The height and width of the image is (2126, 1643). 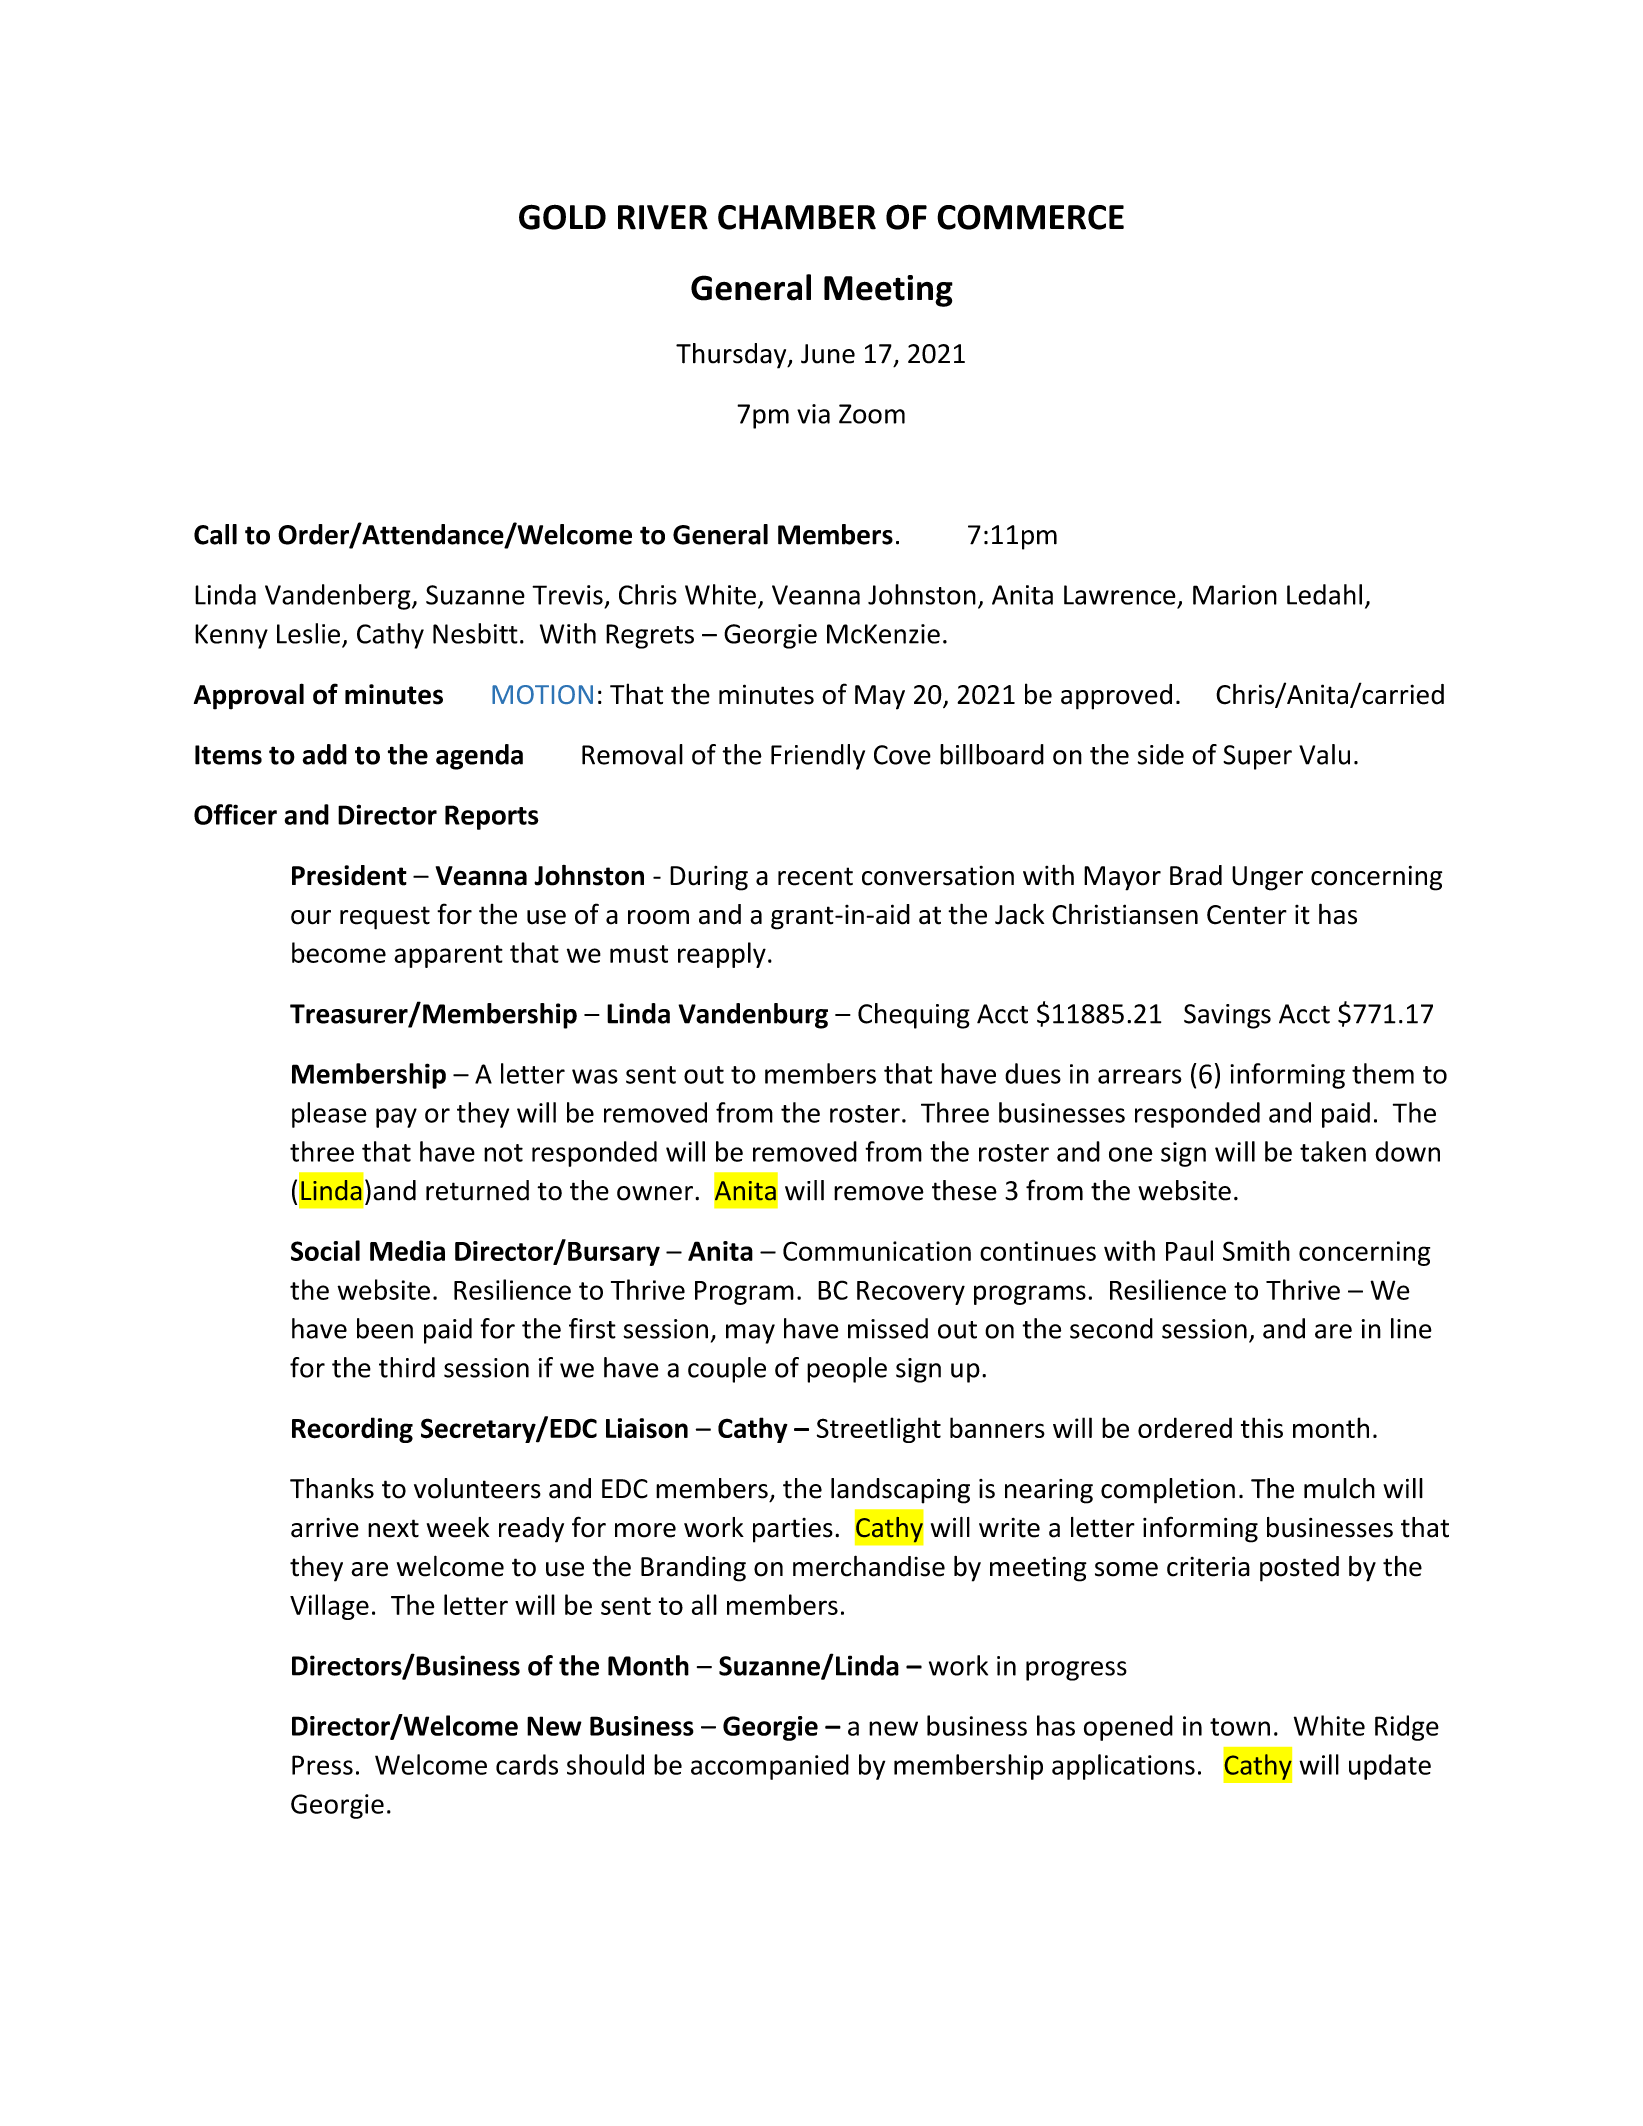 What do you see at coordinates (1030, 217) in the image?
I see `COMMERCE` at bounding box center [1030, 217].
